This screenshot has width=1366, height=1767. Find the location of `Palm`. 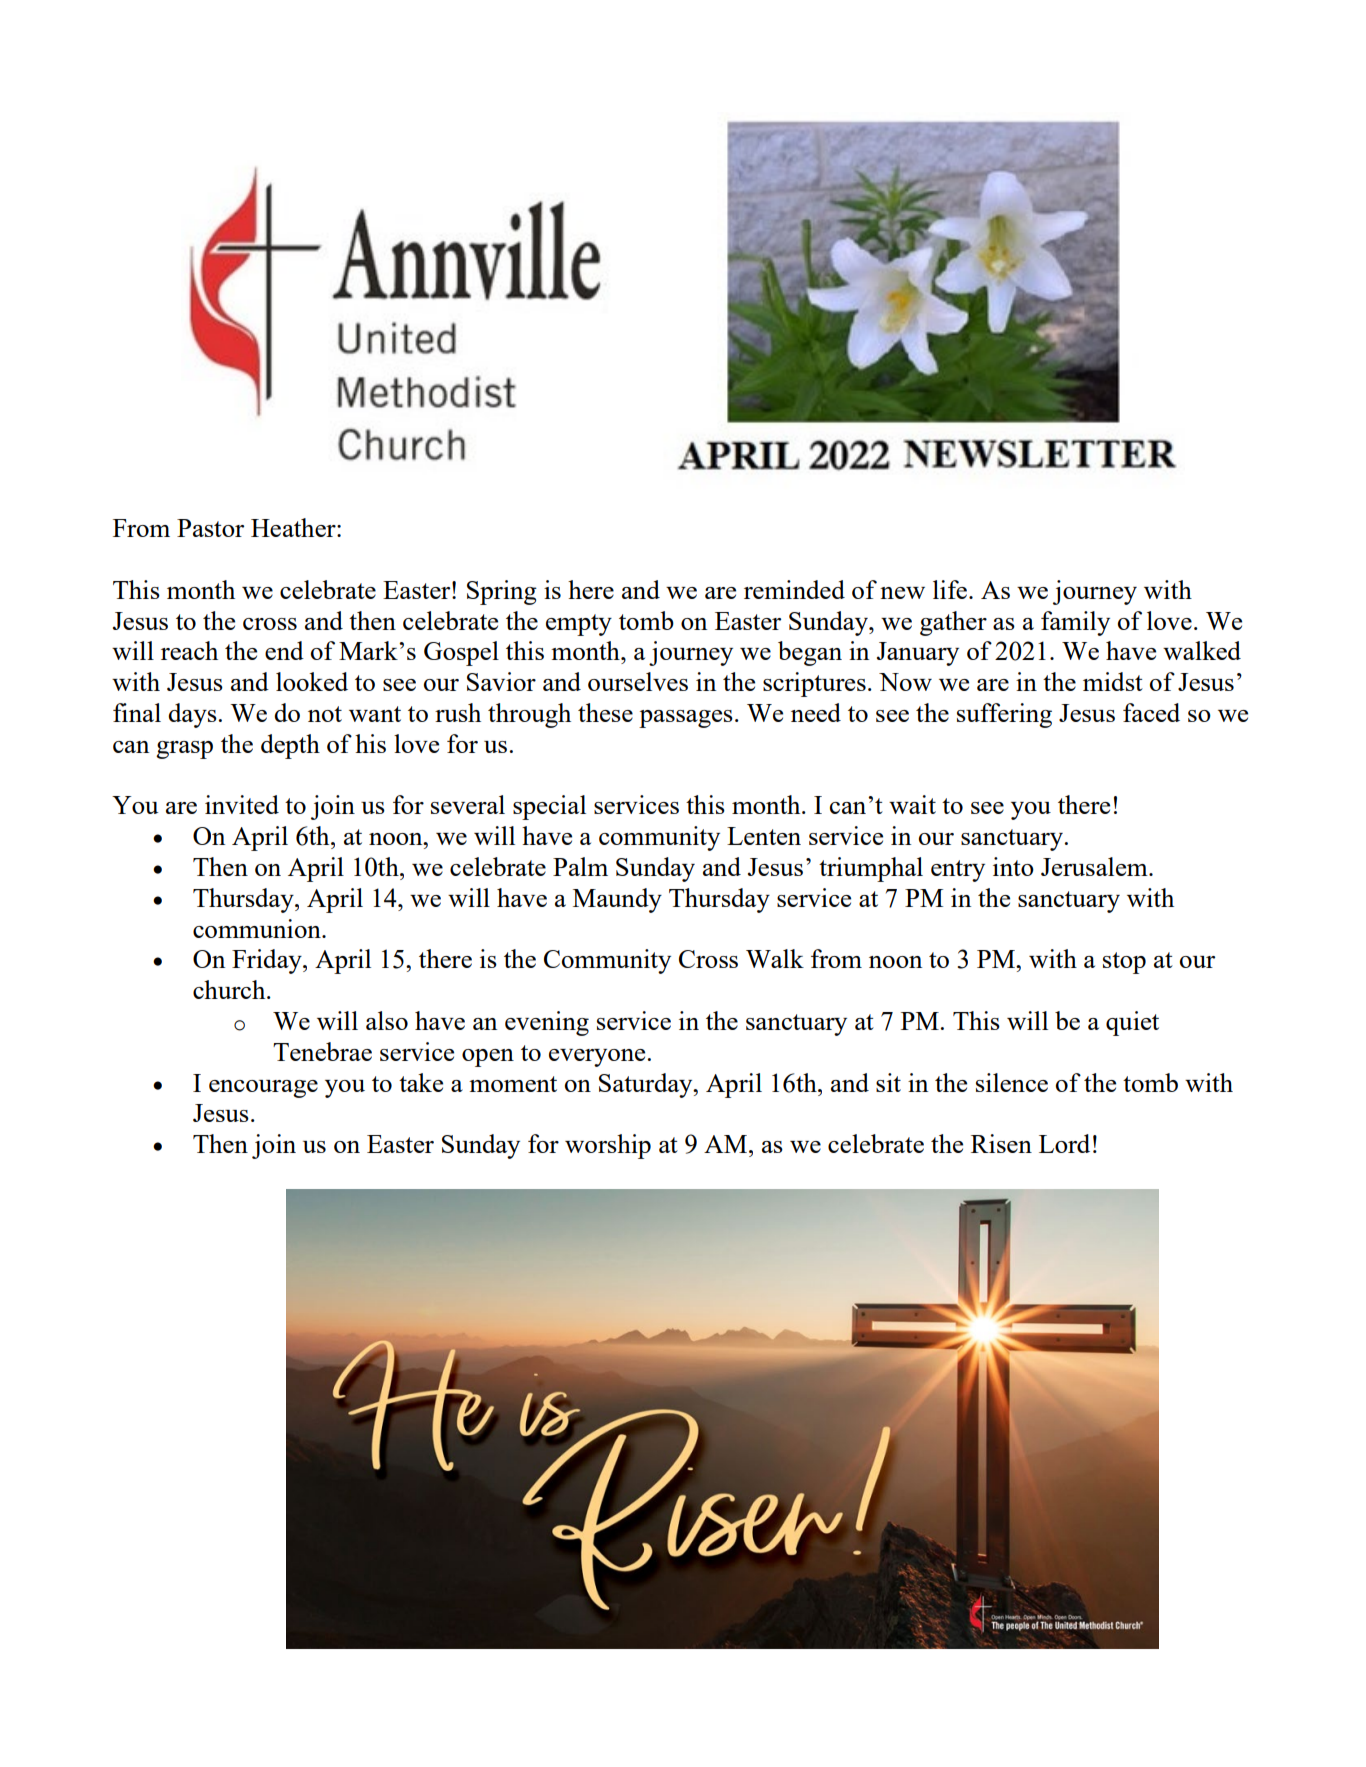

Palm is located at coordinates (580, 866).
